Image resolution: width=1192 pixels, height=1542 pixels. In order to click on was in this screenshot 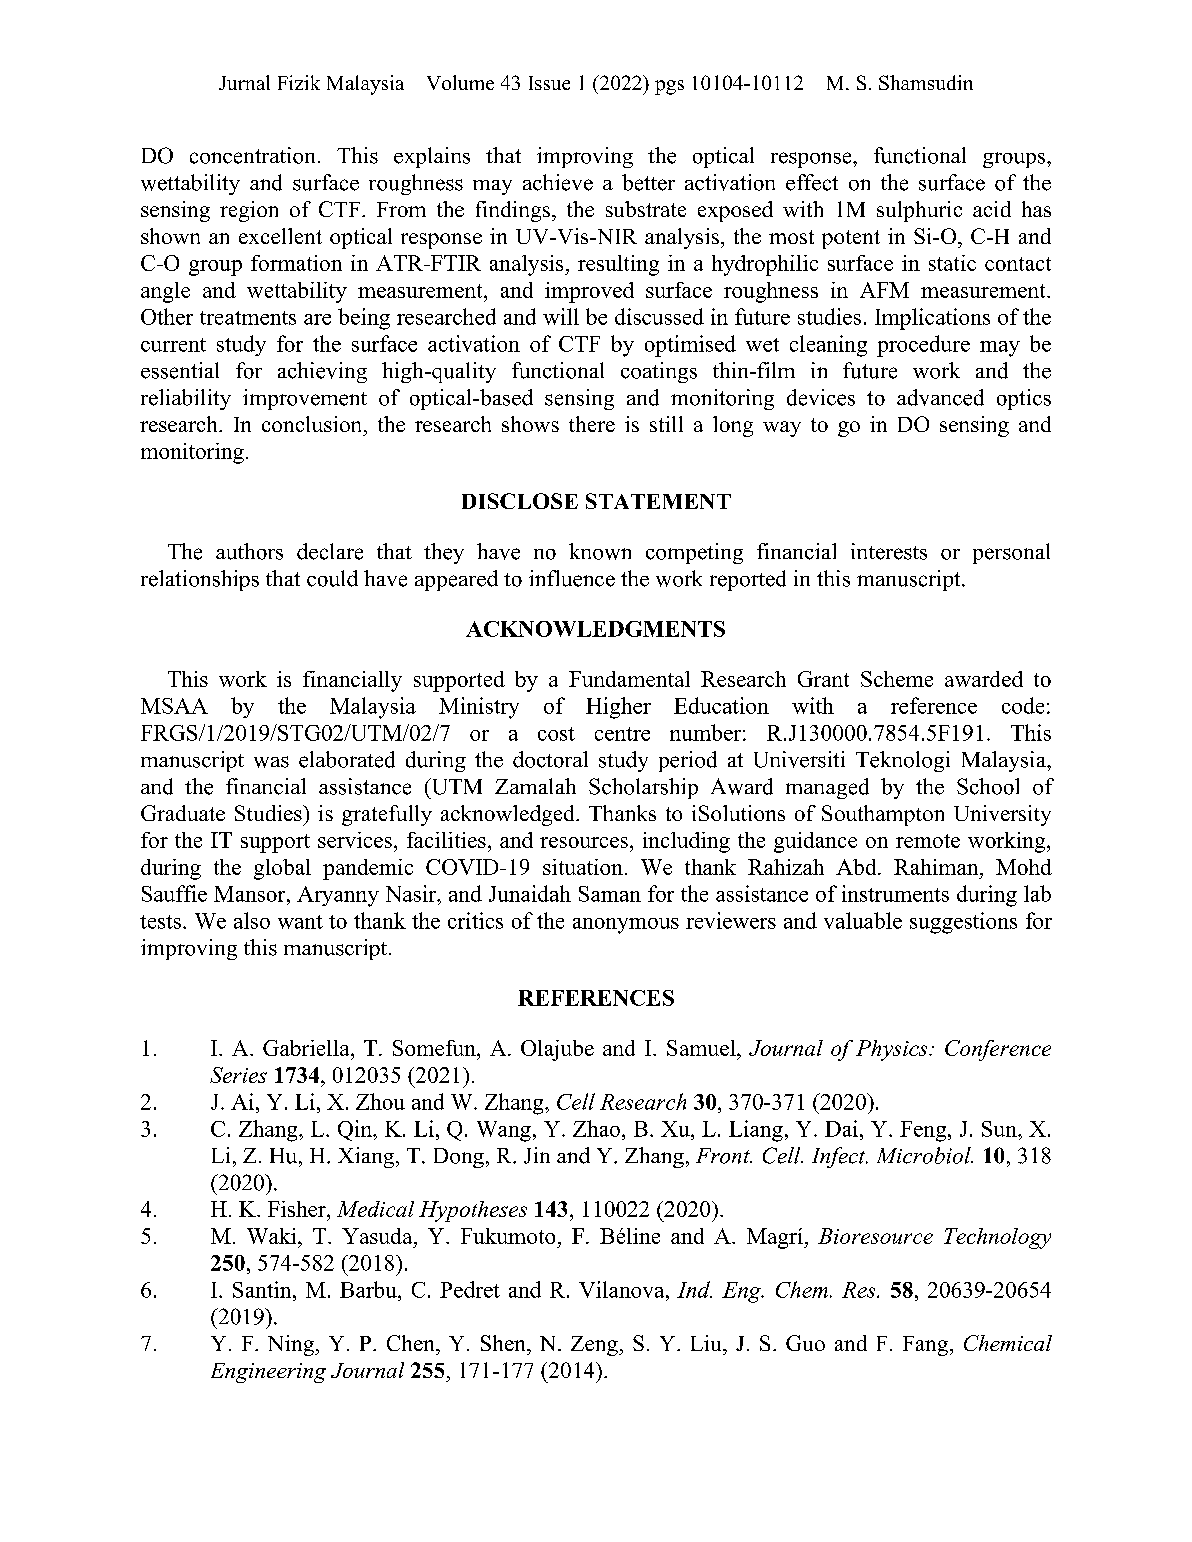, I will do `click(271, 762)`.
